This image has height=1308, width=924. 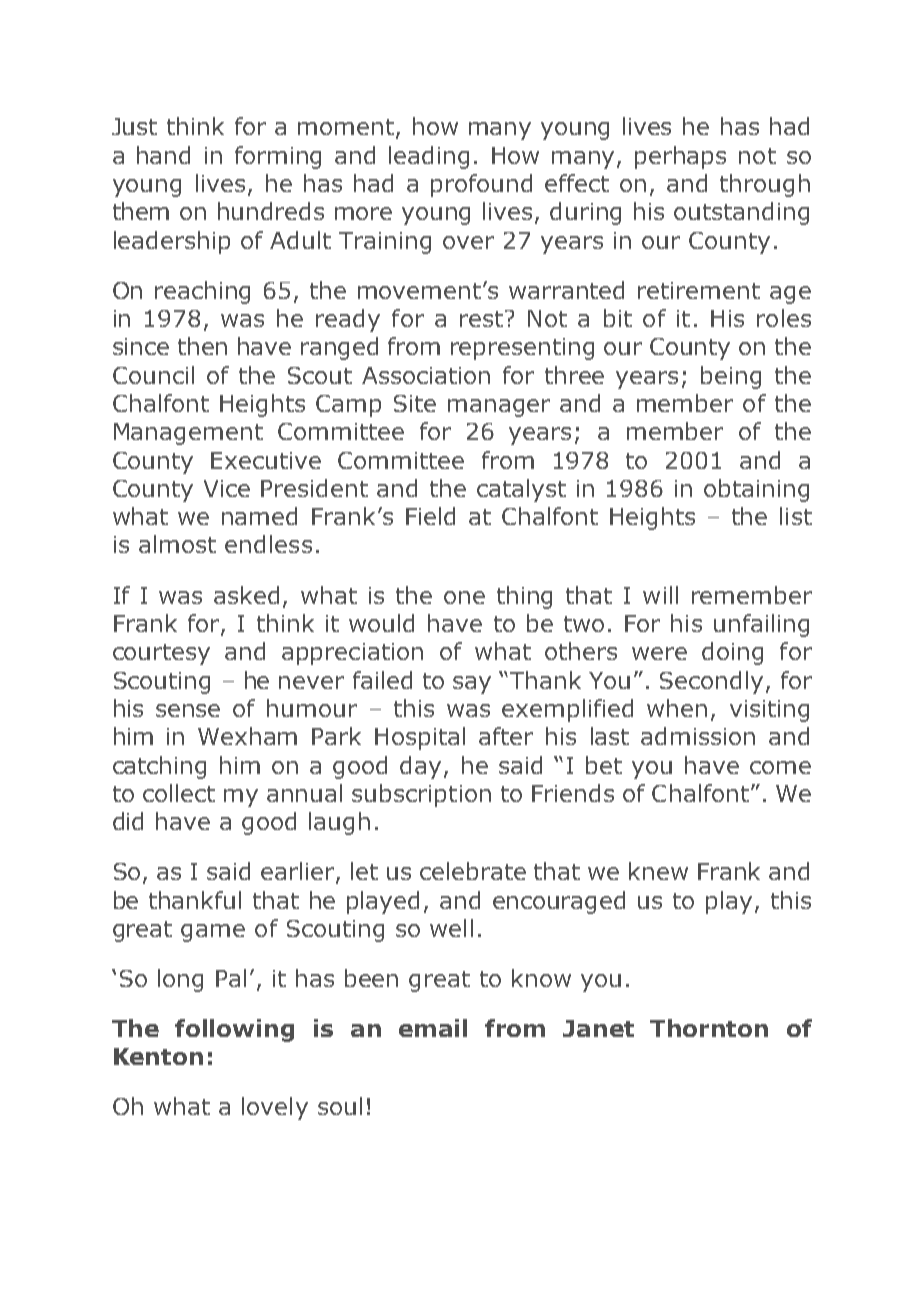 What do you see at coordinates (731, 377) in the image?
I see `being` at bounding box center [731, 377].
